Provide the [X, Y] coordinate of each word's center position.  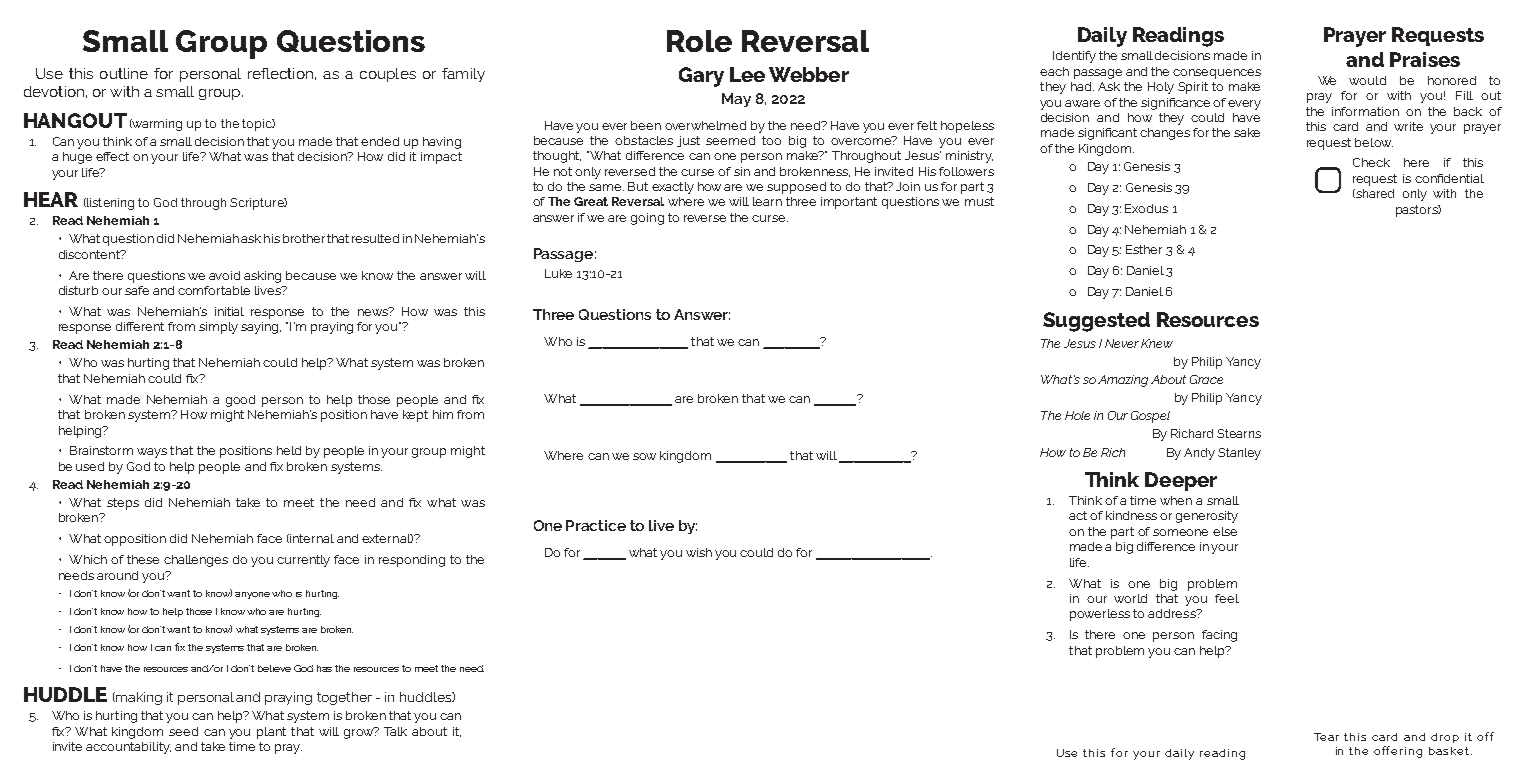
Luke [558, 273]
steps [123, 504]
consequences [1217, 74]
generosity [1207, 517]
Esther [1144, 249]
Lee [747, 74]
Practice [596, 525]
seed [183, 731]
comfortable [214, 290]
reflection [280, 73]
